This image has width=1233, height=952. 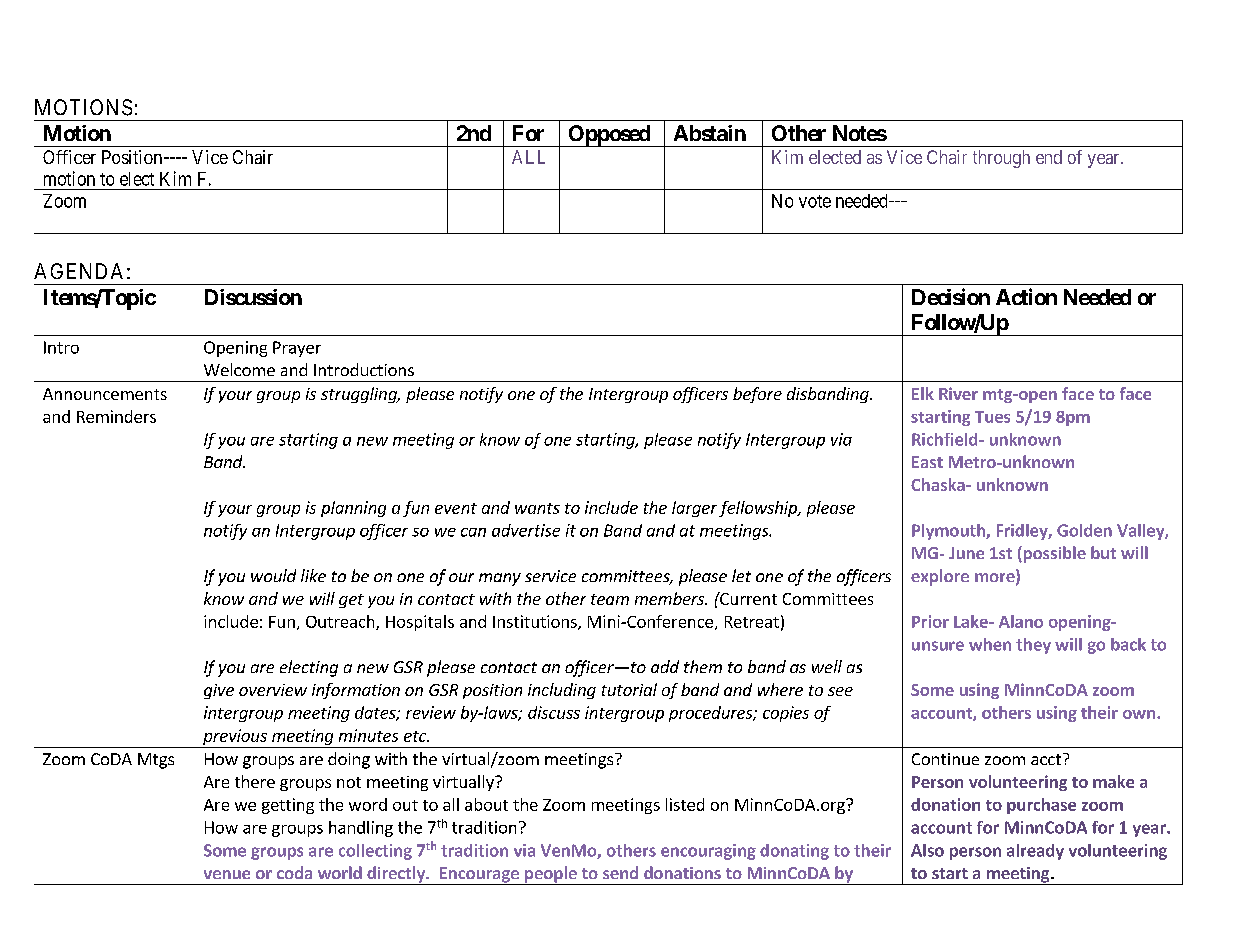 I want to click on Action, so click(x=1026, y=296).
